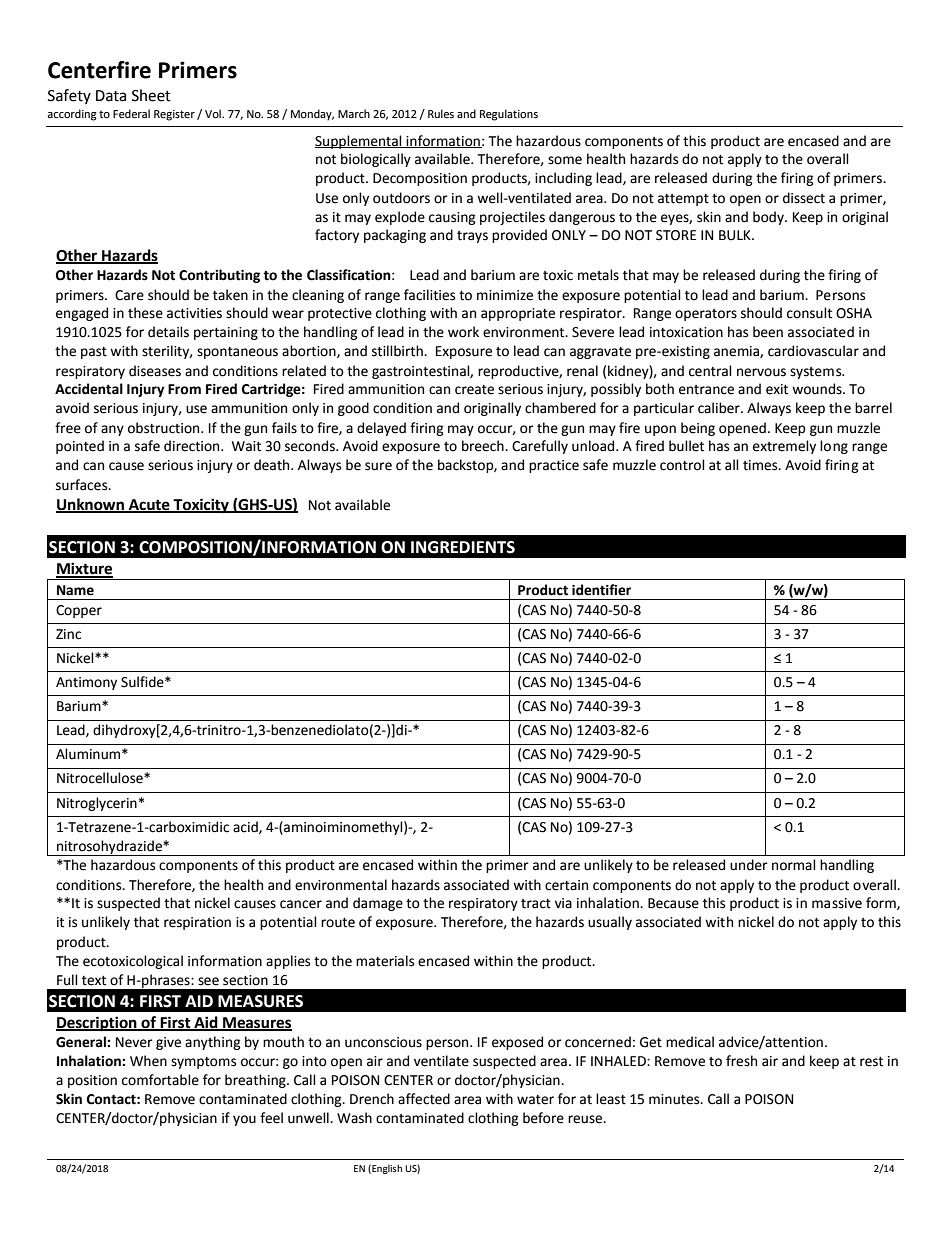  What do you see at coordinates (441, 114) in the document?
I see `Rules` at bounding box center [441, 114].
